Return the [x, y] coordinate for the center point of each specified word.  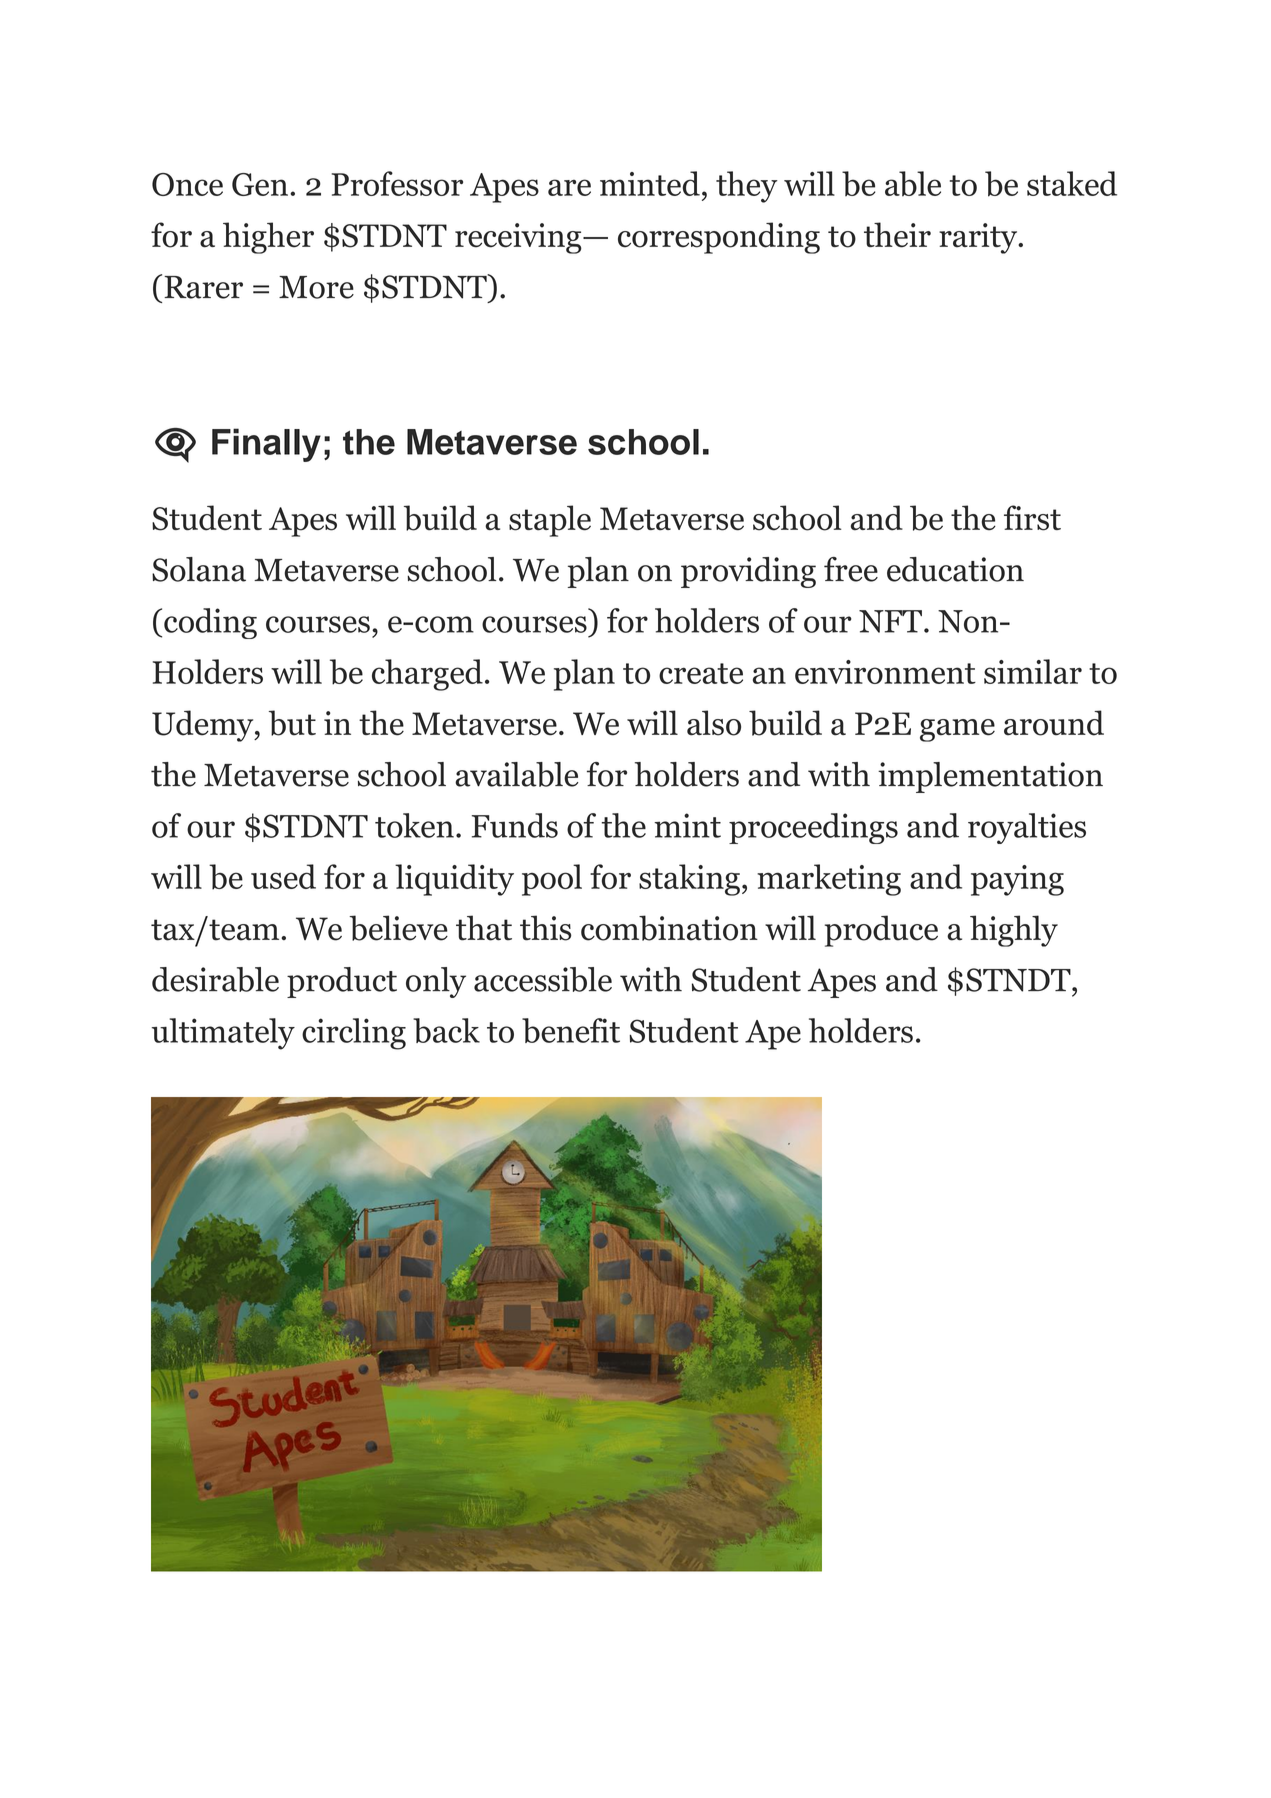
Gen [260, 184]
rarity [979, 238]
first [1032, 518]
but [292, 723]
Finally [266, 445]
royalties [1027, 828]
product [342, 982]
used [283, 876]
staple [550, 521]
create [701, 673]
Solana [199, 569]
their [897, 235]
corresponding [719, 238]
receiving [519, 238]
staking [689, 880]
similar [1033, 671]
